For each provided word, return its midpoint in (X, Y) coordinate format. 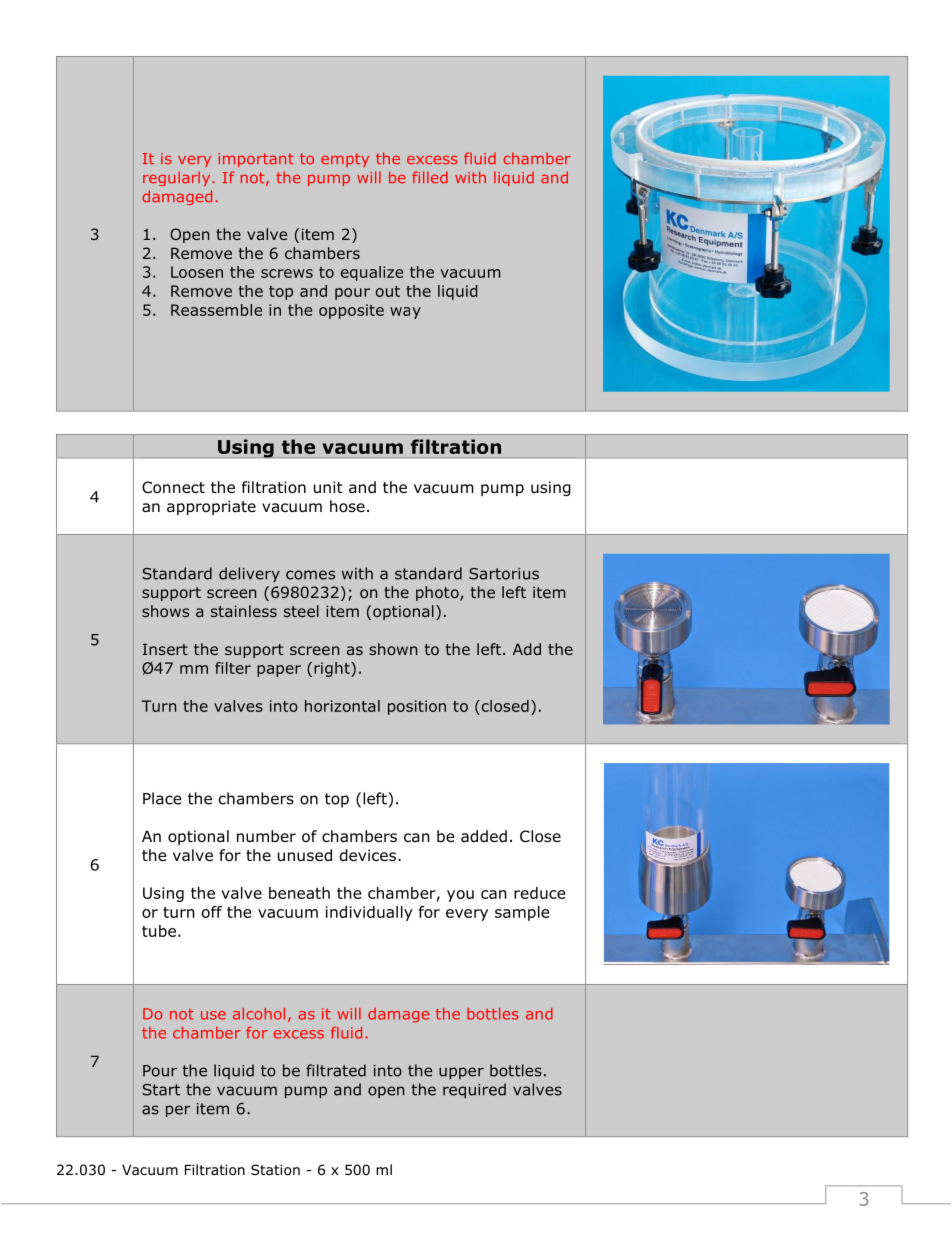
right (333, 669)
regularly (176, 178)
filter (233, 668)
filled (430, 177)
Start (161, 1090)
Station (275, 1170)
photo (438, 593)
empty (345, 160)
